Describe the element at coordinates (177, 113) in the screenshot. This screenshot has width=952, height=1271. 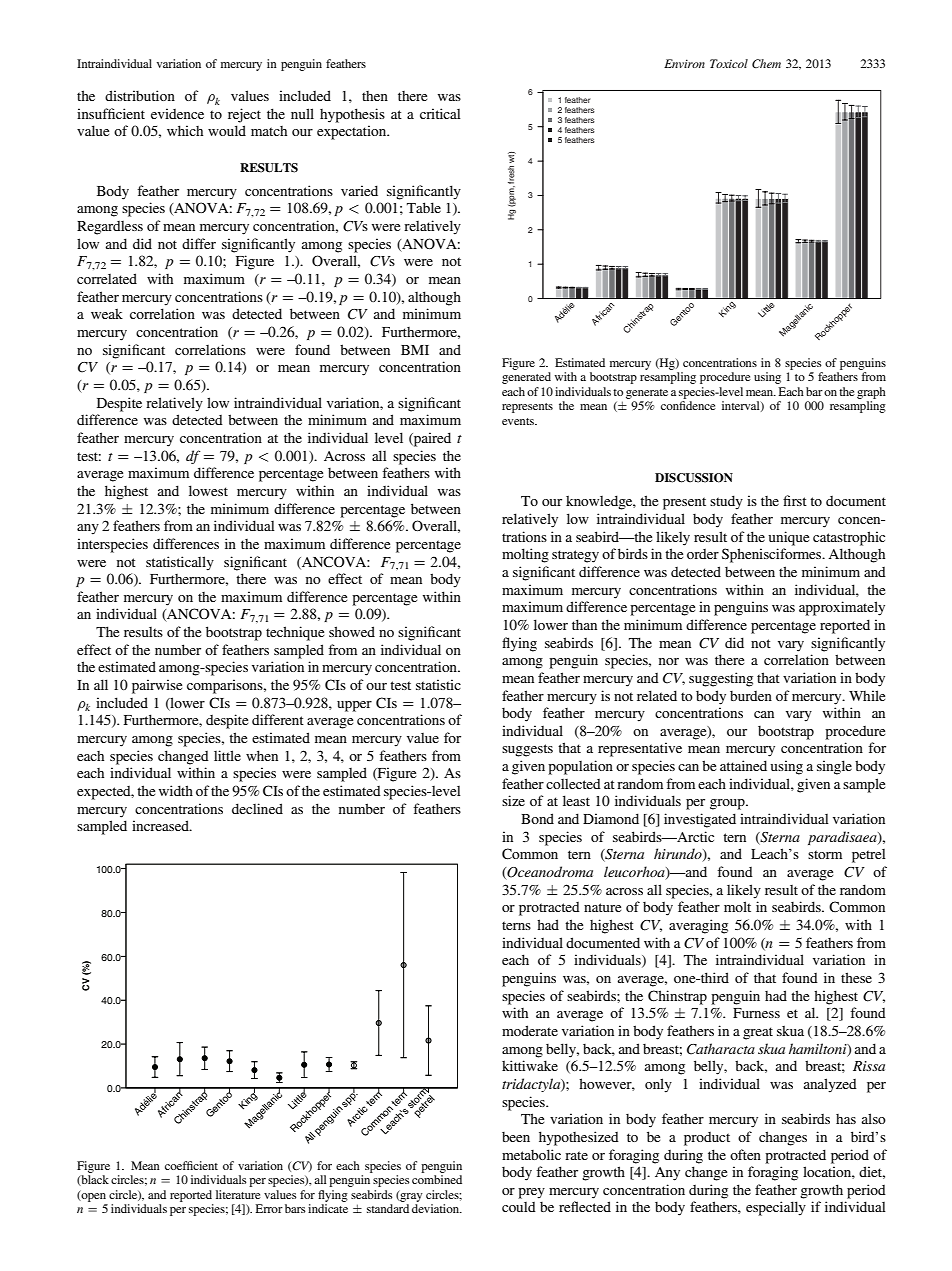
I see `evidence` at that location.
